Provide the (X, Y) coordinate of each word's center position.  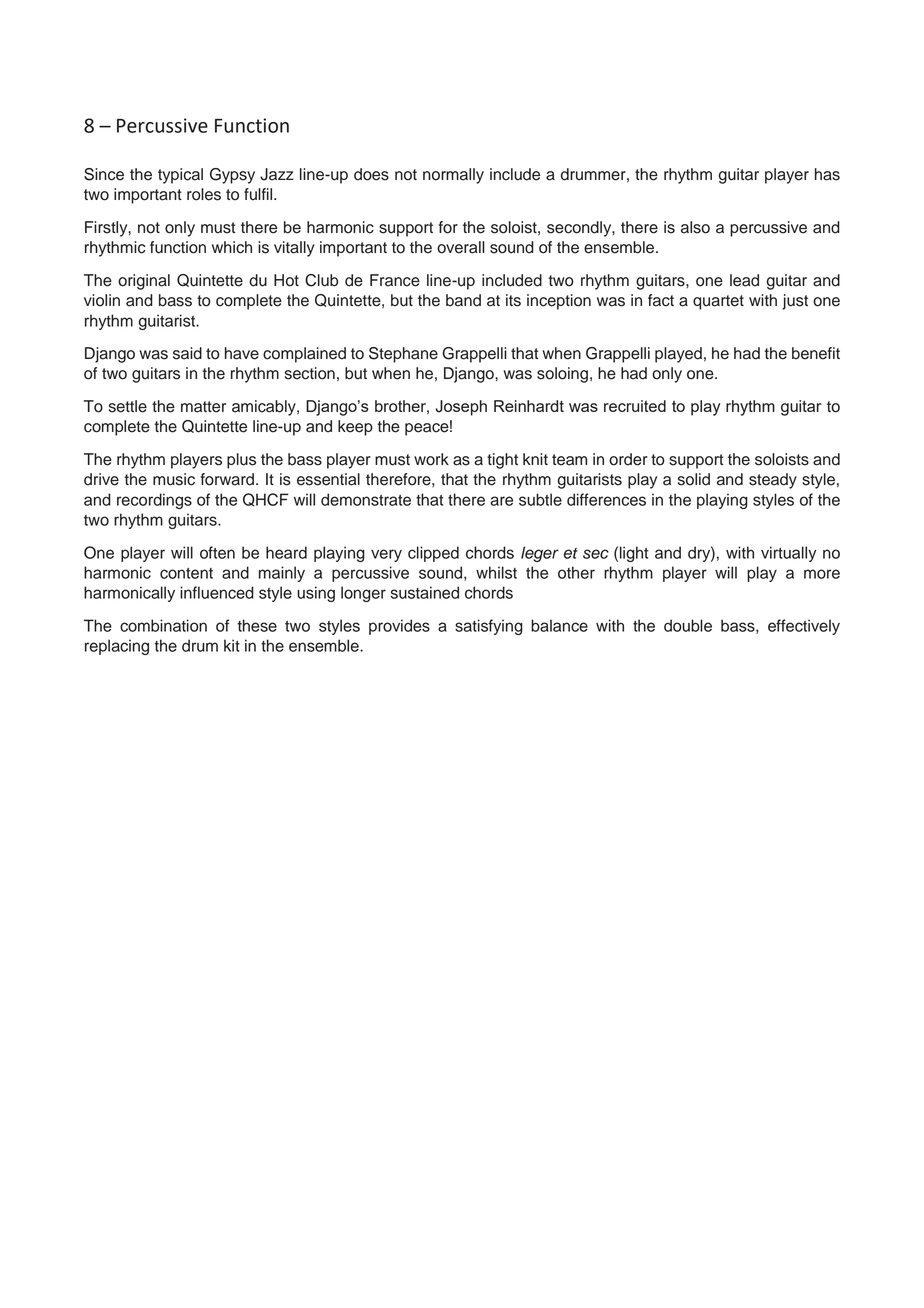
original (144, 282)
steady (773, 481)
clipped (433, 554)
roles (204, 194)
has (827, 174)
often (217, 552)
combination (163, 625)
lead (744, 280)
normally (453, 176)
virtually (788, 554)
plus (241, 461)
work (431, 459)
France (395, 280)
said (187, 353)
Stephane (403, 355)
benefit (816, 353)
